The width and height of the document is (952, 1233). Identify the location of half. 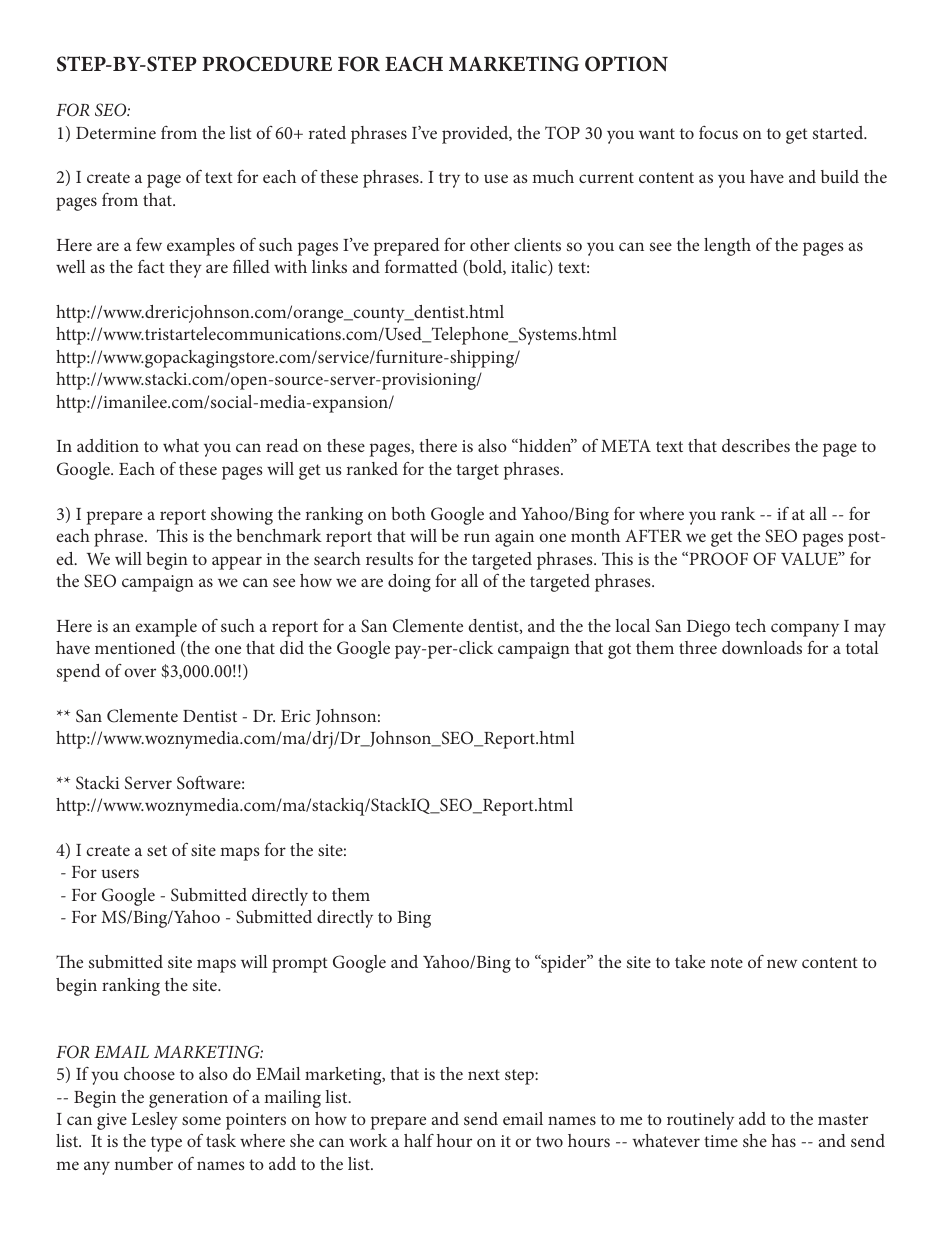
(419, 1140).
